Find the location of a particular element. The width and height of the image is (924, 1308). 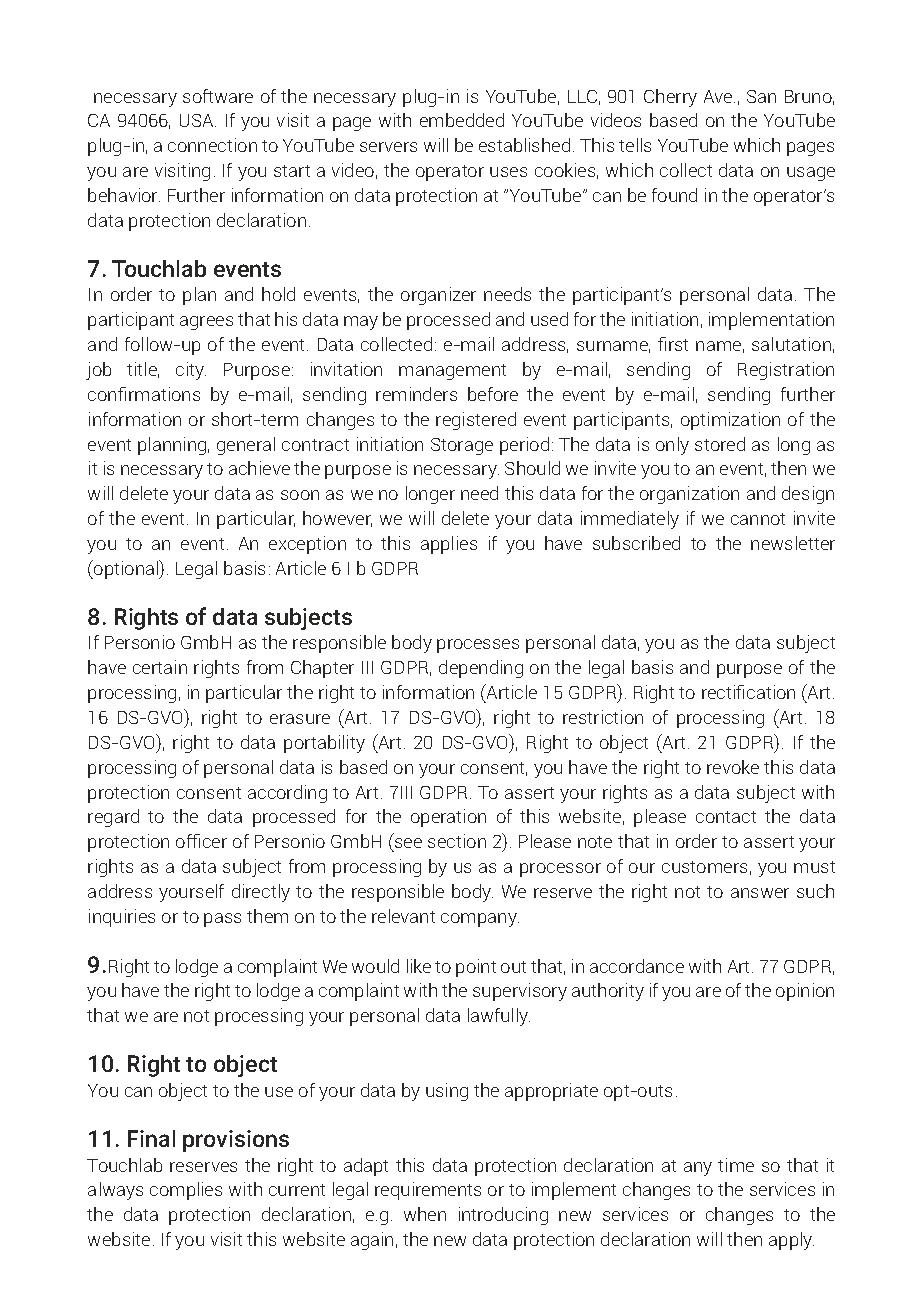

optional is located at coordinates (126, 569).
